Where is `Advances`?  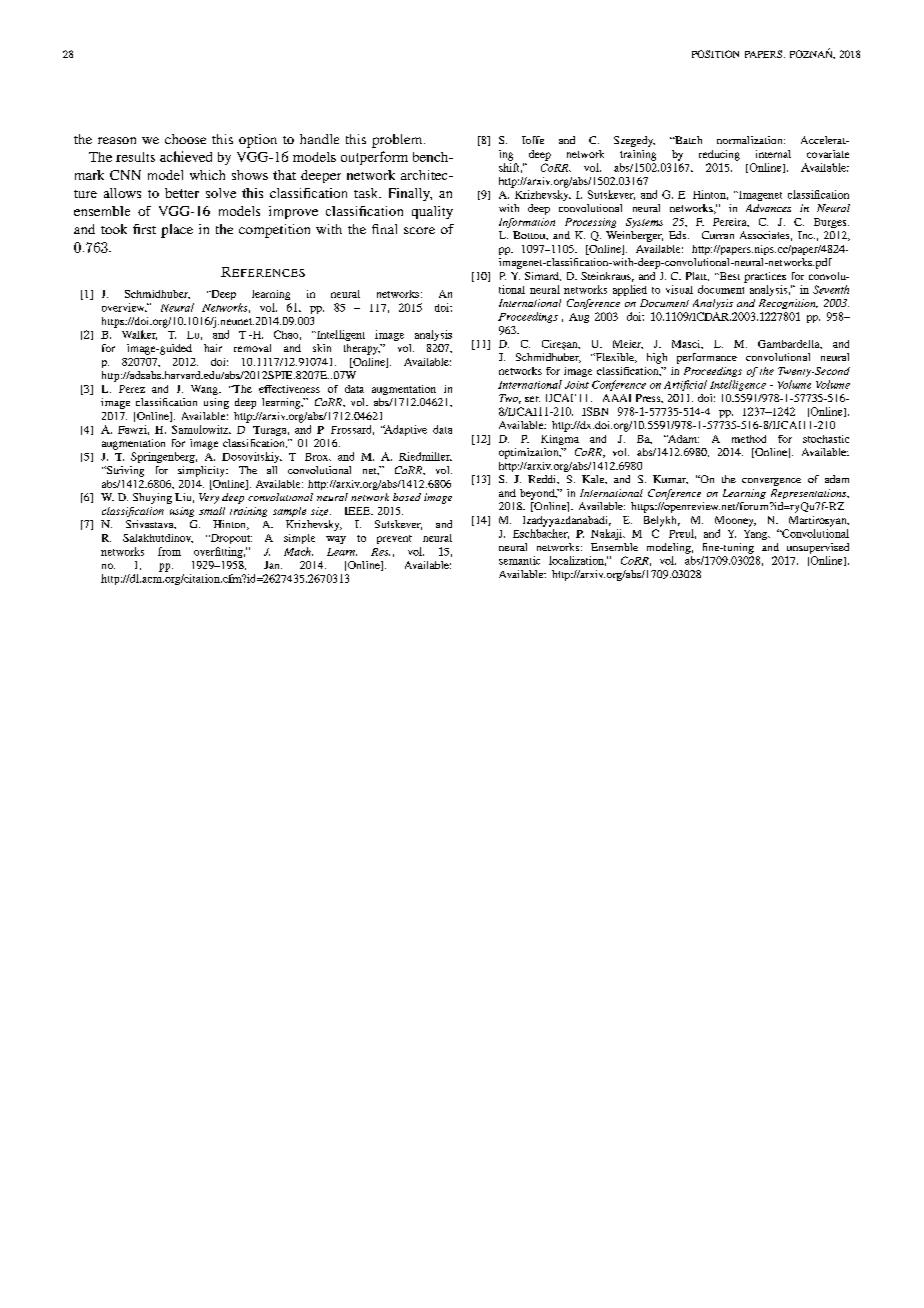 Advances is located at coordinates (768, 208).
